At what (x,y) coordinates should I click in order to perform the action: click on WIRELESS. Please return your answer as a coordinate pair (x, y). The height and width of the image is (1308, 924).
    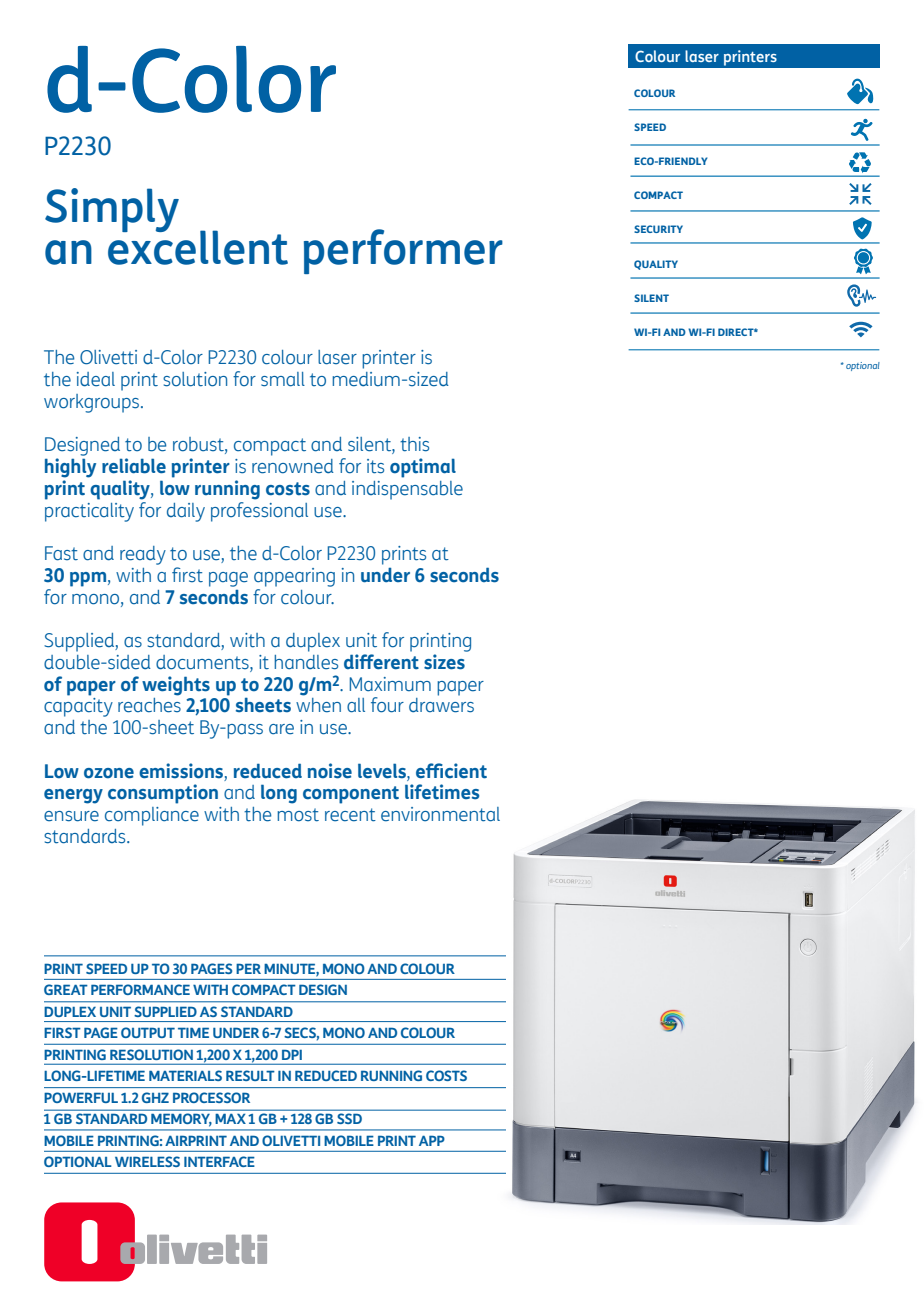
    Looking at the image, I should click on (147, 1161).
